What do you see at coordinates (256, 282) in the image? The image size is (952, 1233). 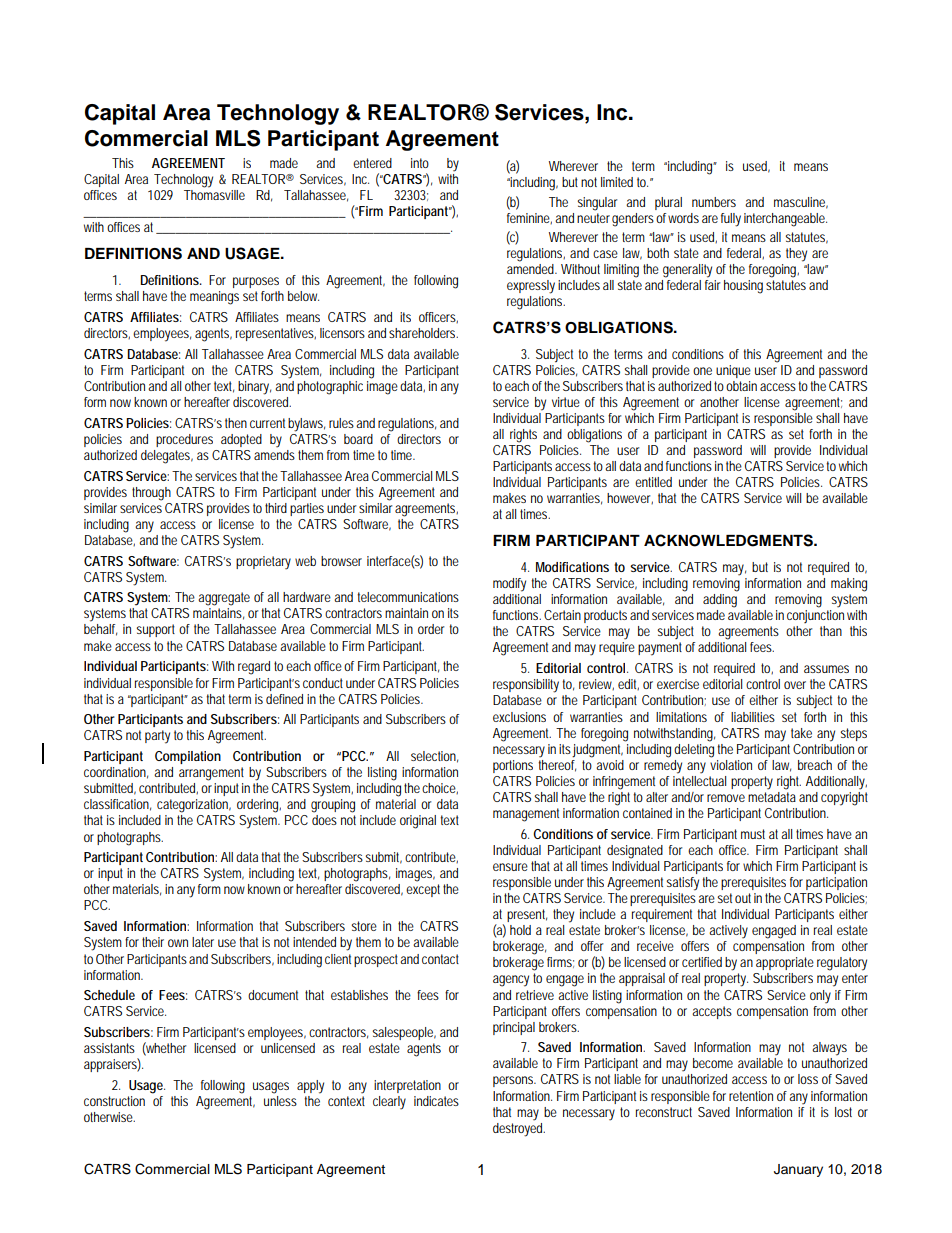 I see `purposes` at bounding box center [256, 282].
